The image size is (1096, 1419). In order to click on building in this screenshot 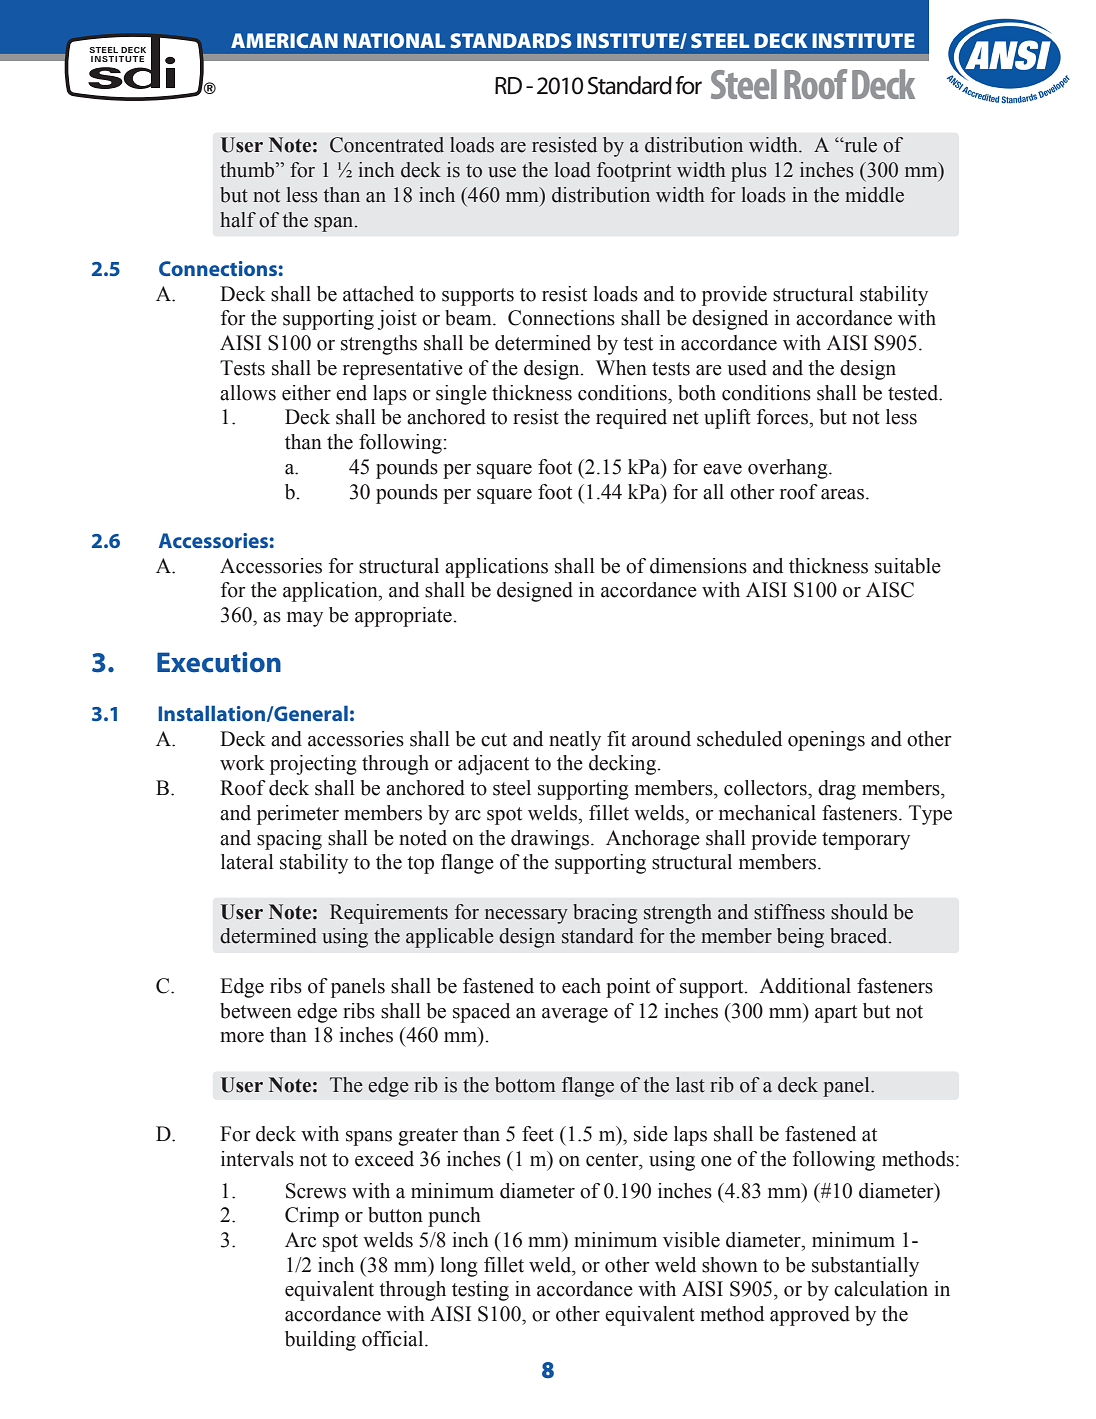, I will do `click(320, 1341)`.
